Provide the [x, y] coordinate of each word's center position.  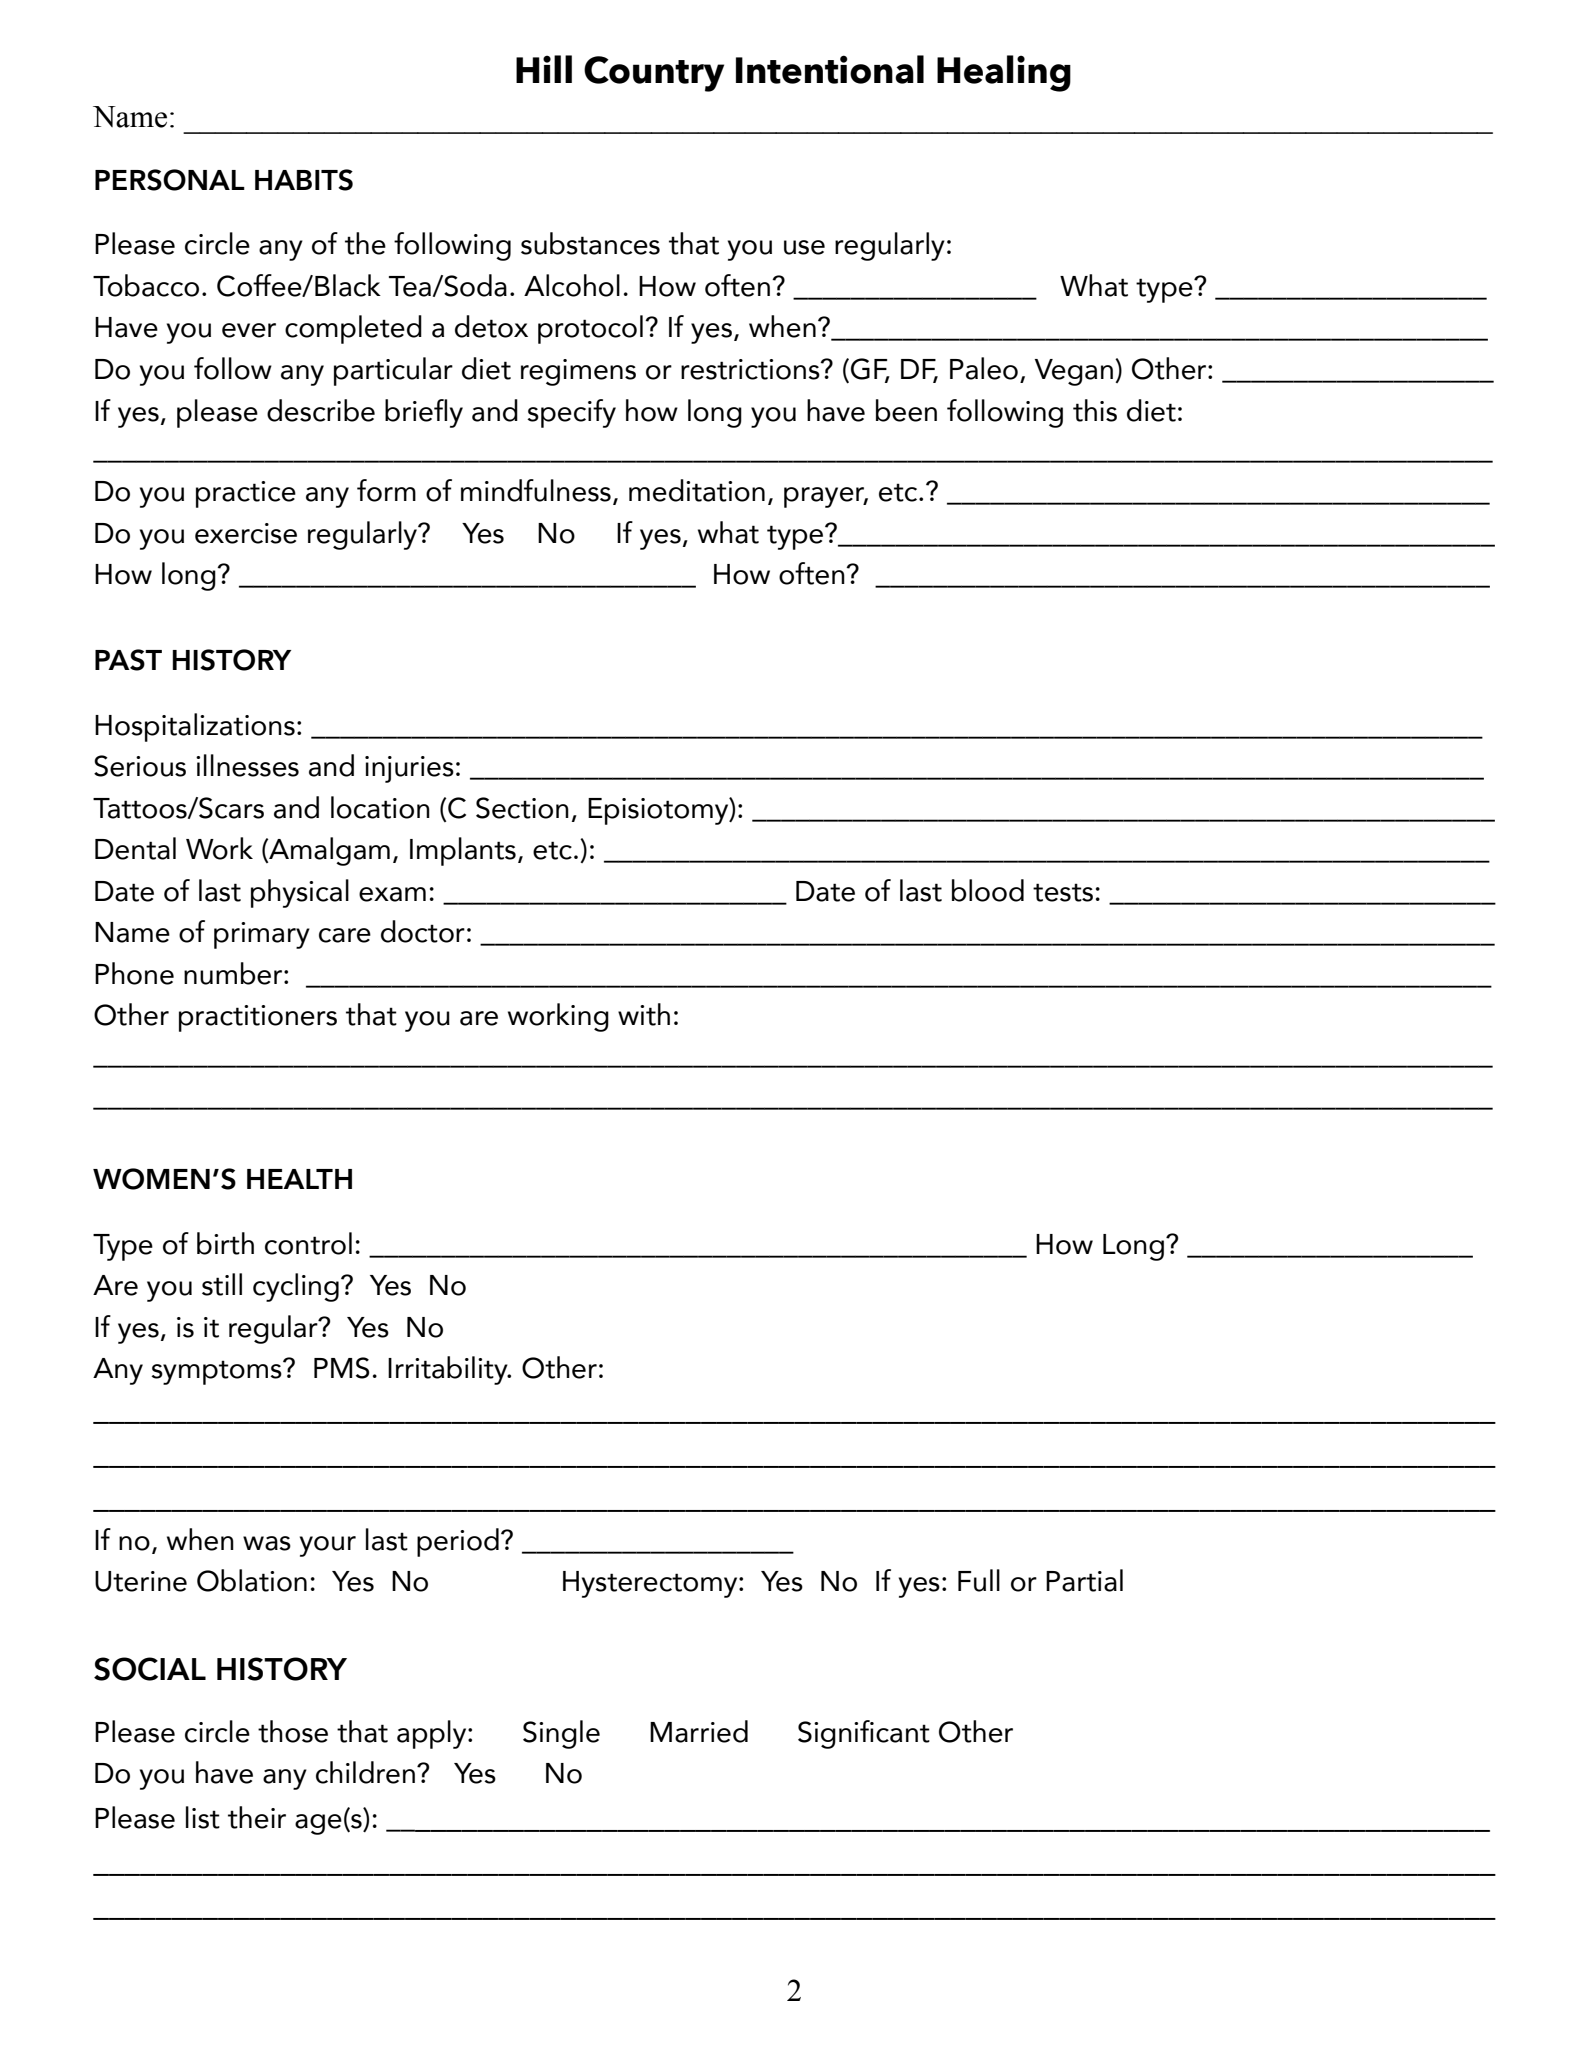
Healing [1004, 73]
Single [561, 1734]
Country [654, 74]
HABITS [304, 180]
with [644, 1014]
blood [988, 890]
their [257, 1817]
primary [262, 935]
